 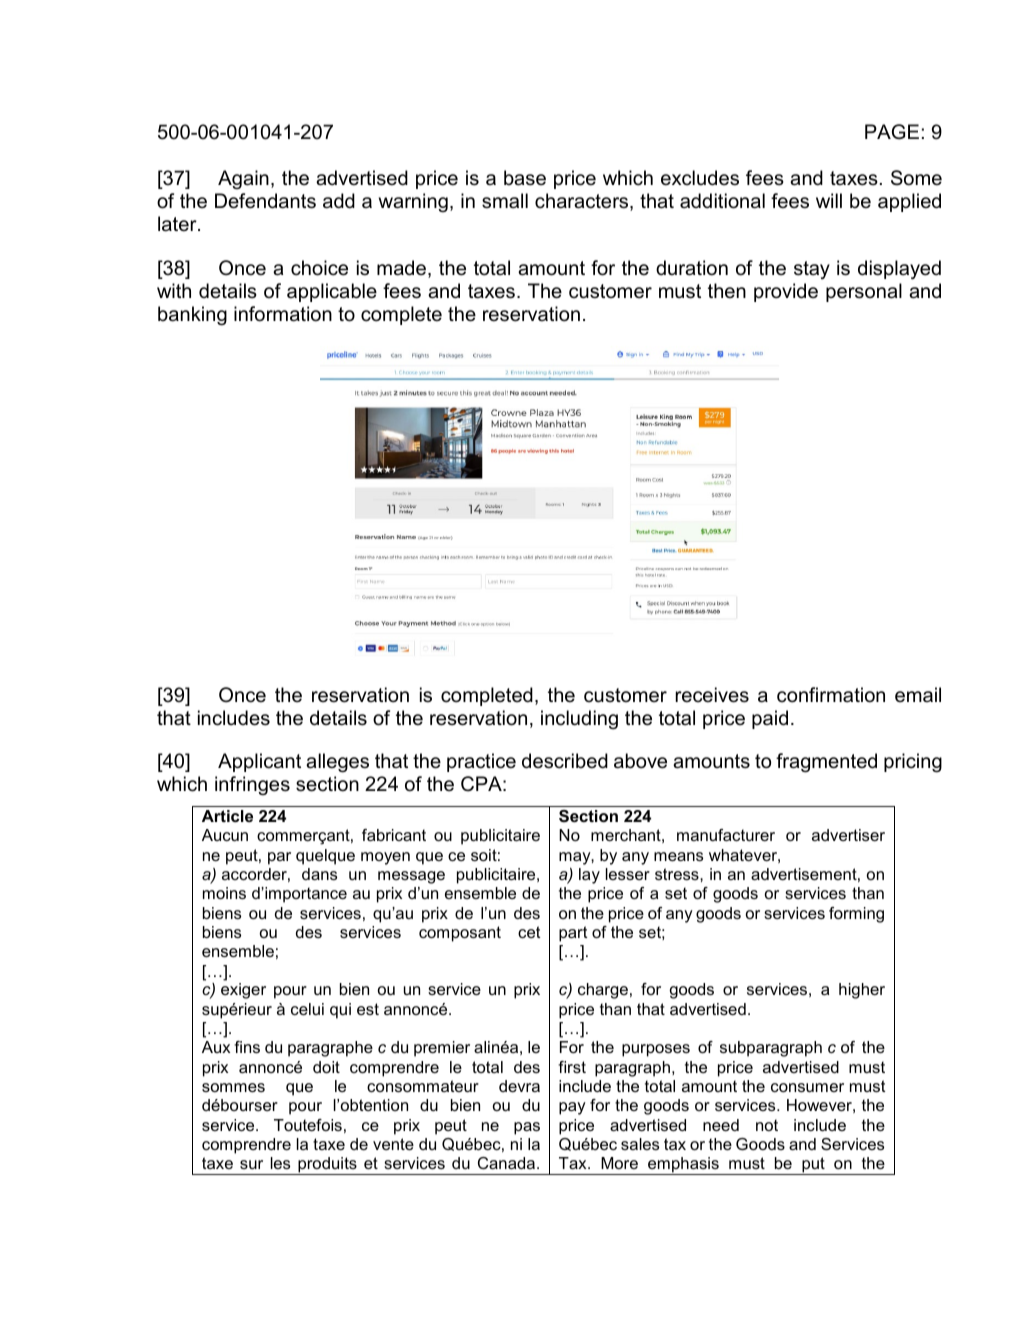 What do you see at coordinates (243, 179) in the screenshot?
I see `Again` at bounding box center [243, 179].
